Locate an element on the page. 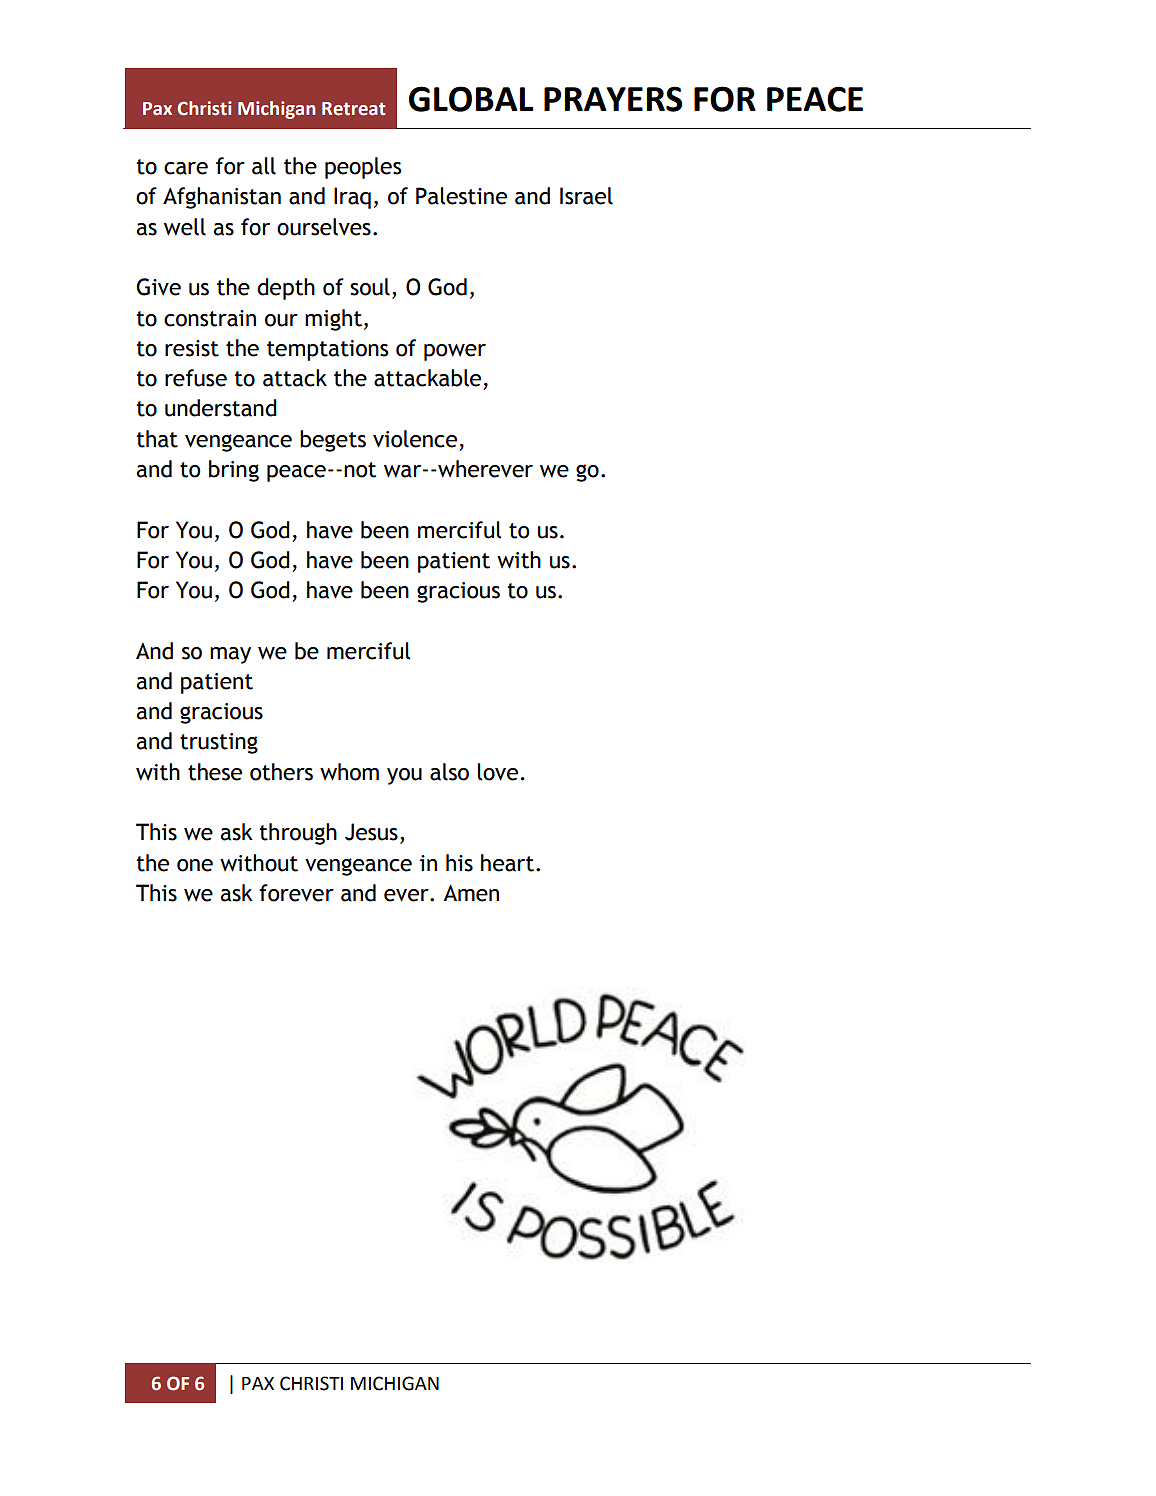 This image has width=1156, height=1496. PRAYERS is located at coordinates (613, 99).
